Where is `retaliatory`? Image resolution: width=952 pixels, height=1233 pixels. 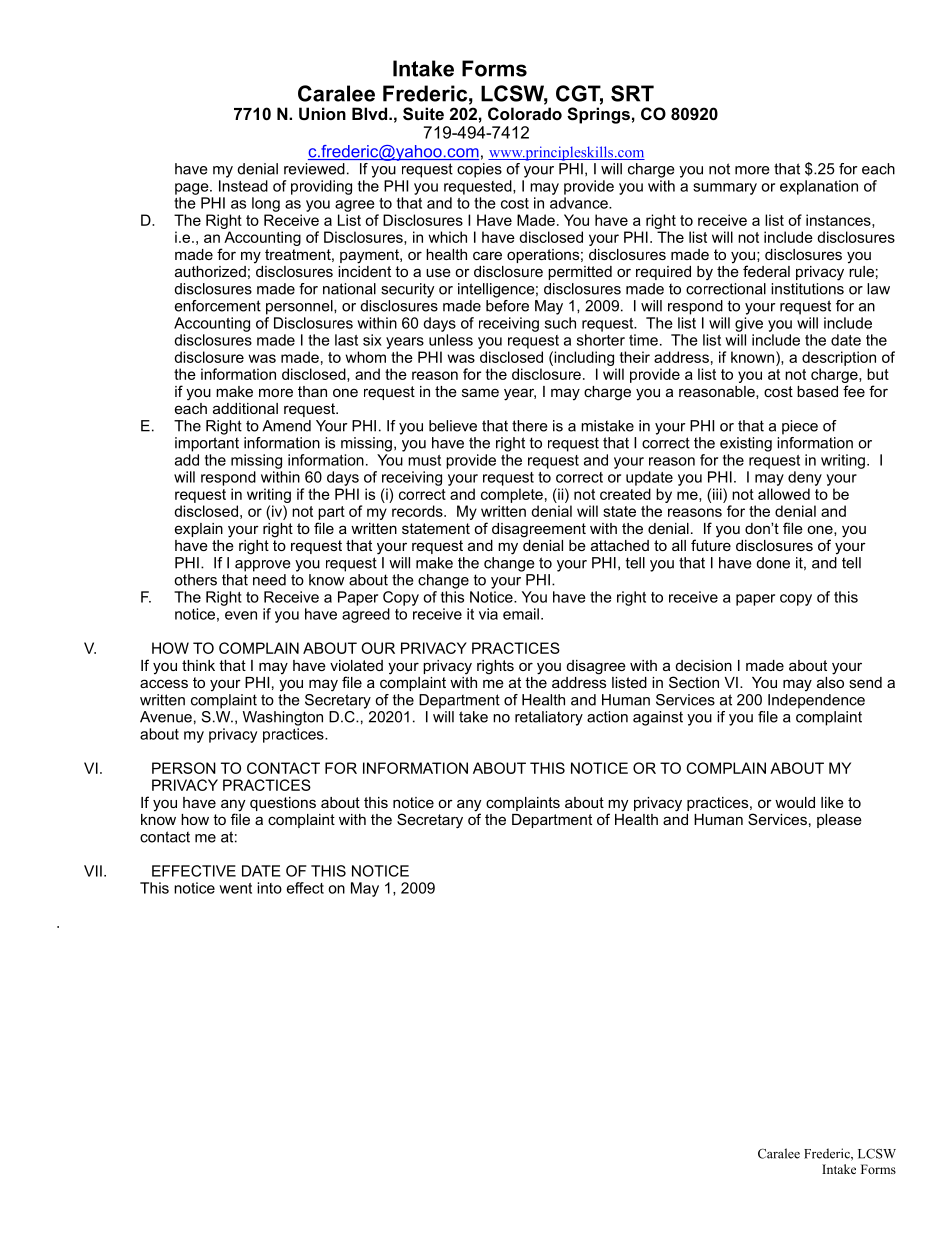 retaliatory is located at coordinates (549, 718).
